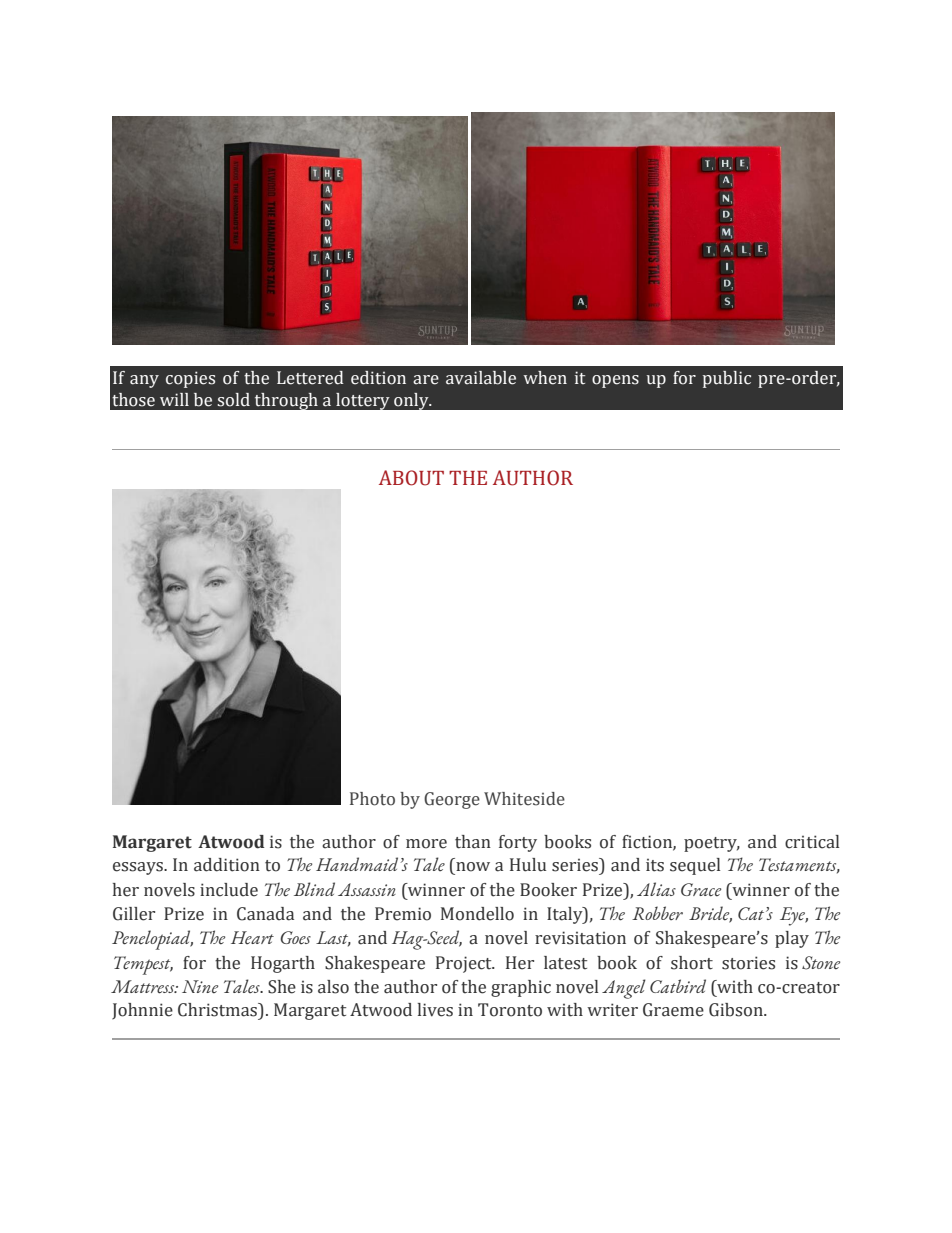 This screenshot has height=1233, width=952. What do you see at coordinates (200, 987) in the screenshot?
I see `Nine` at bounding box center [200, 987].
